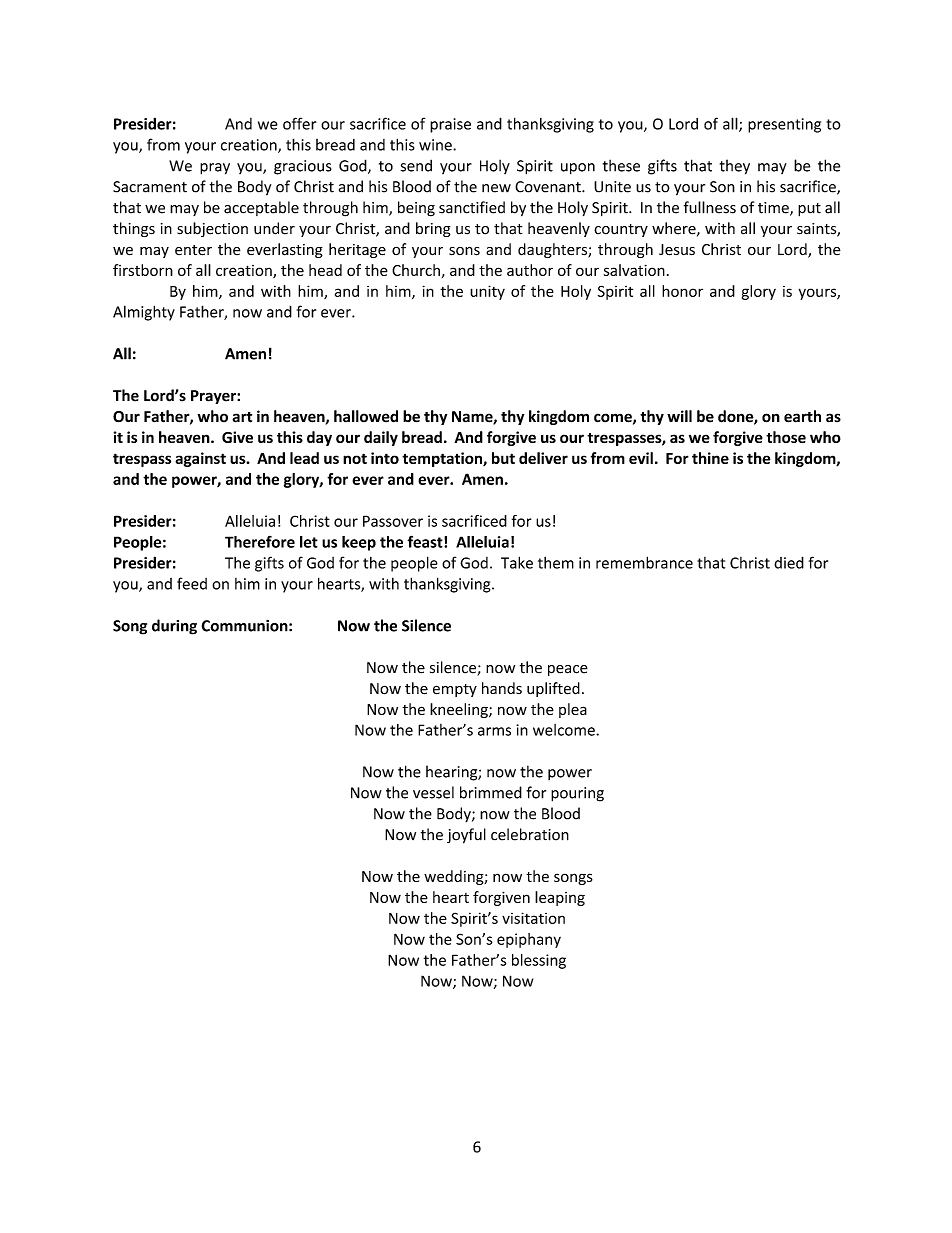  Describe the element at coordinates (436, 145) in the document. I see `wine` at that location.
